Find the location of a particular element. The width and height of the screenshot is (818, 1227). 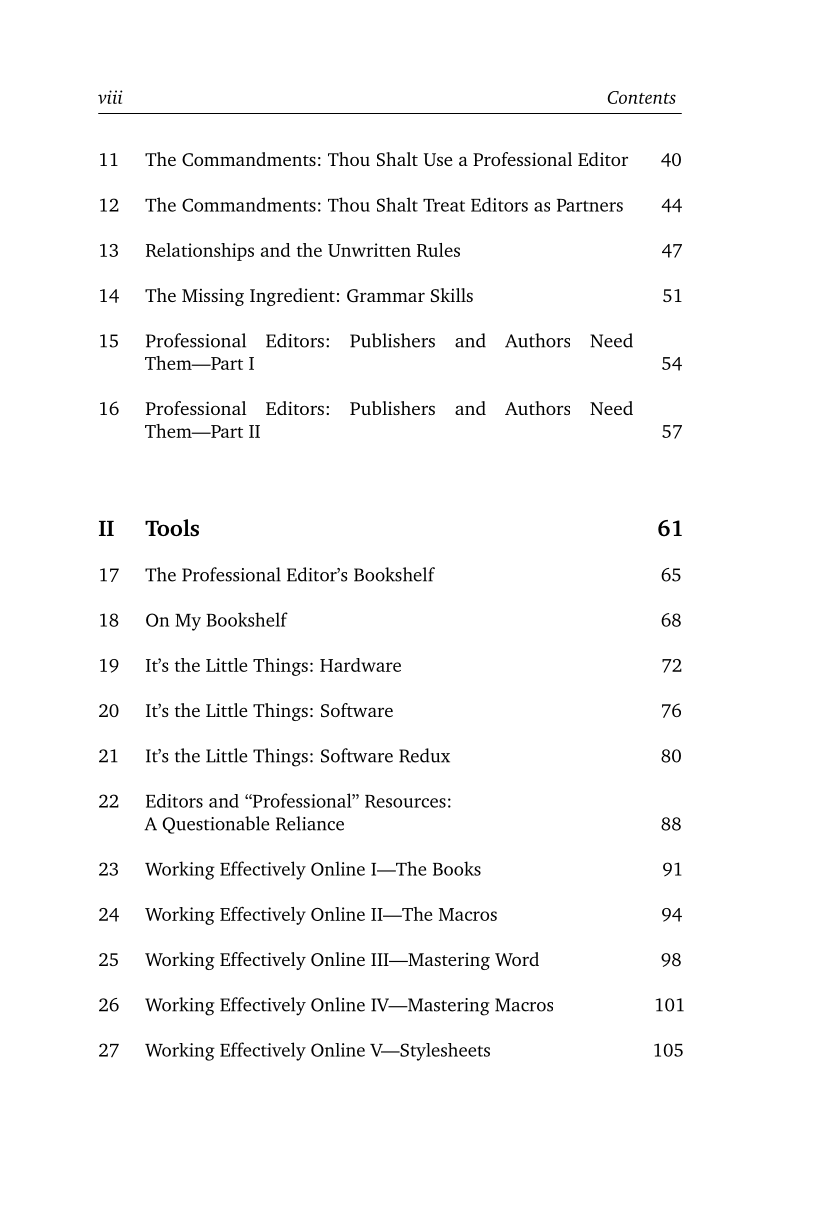

Contents is located at coordinates (641, 97).
